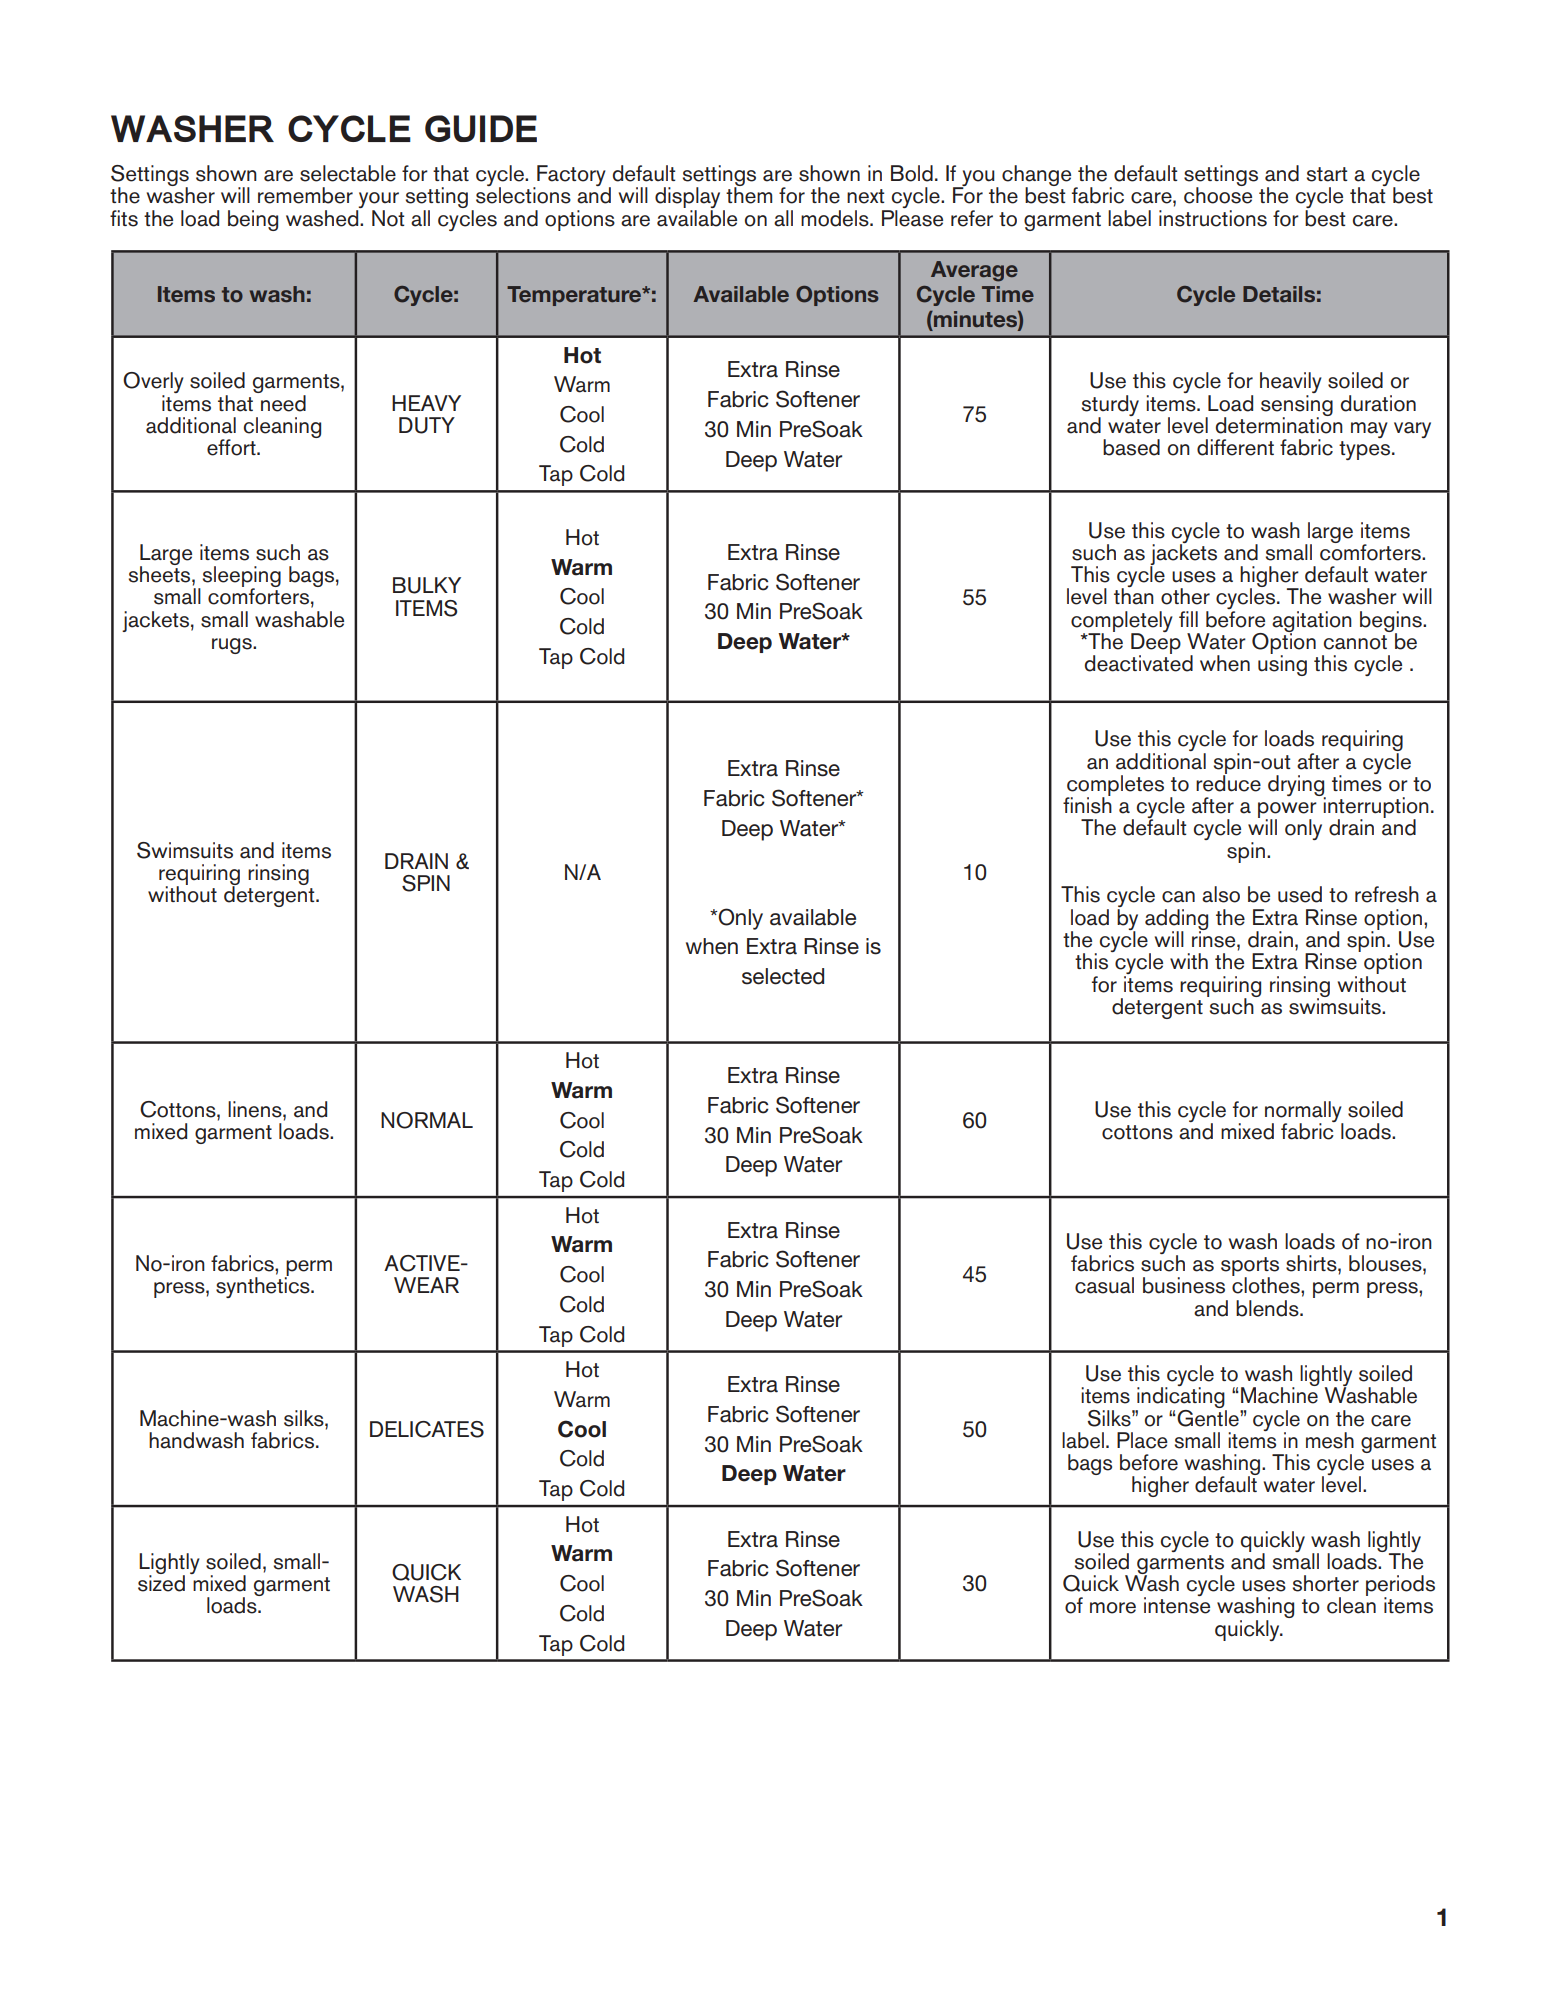 The height and width of the screenshot is (2007, 1561). What do you see at coordinates (264, 1286) in the screenshot?
I see `synthetics` at bounding box center [264, 1286].
